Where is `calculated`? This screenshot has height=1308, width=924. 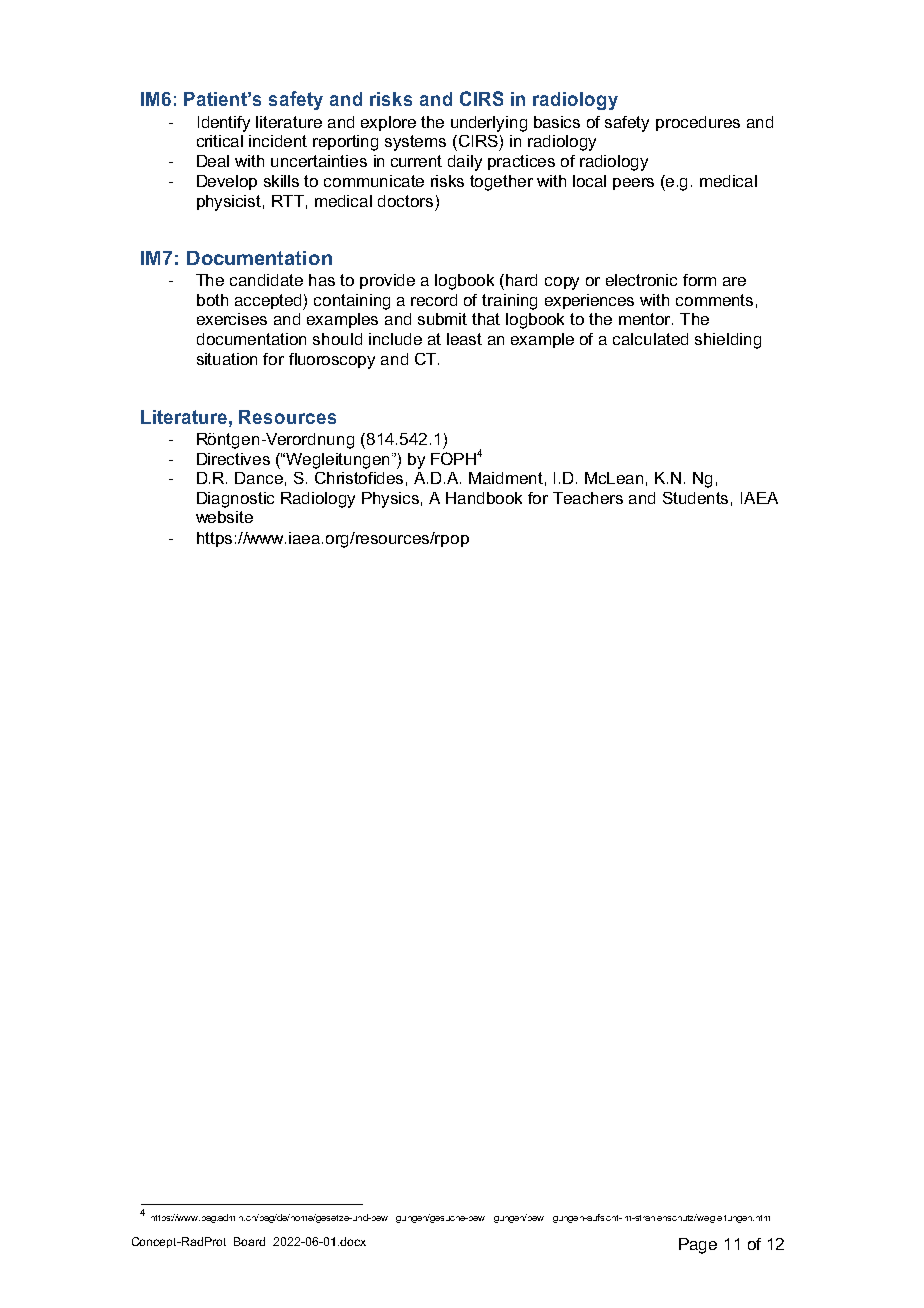
calculated is located at coordinates (650, 339).
